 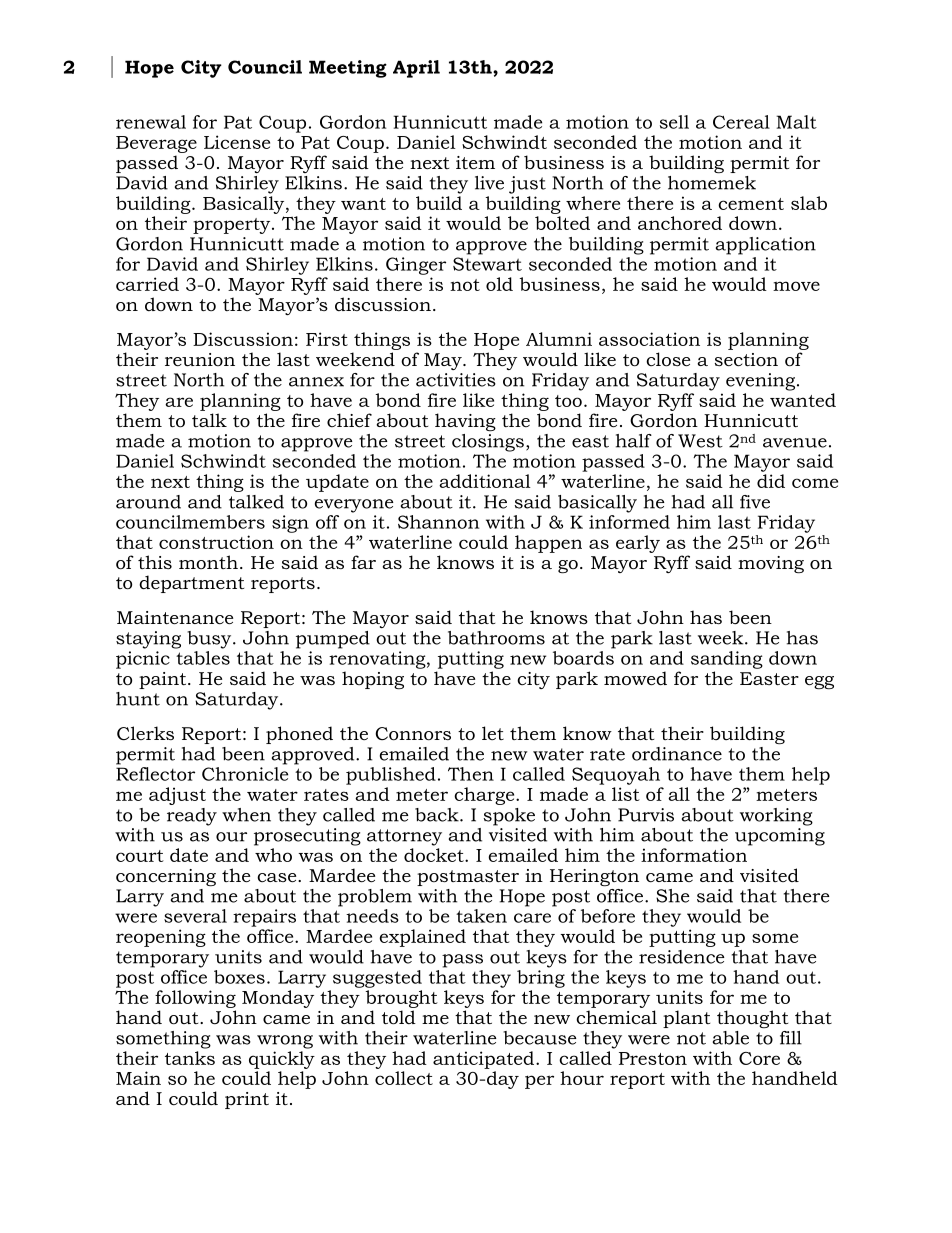 I want to click on April, so click(x=416, y=69).
